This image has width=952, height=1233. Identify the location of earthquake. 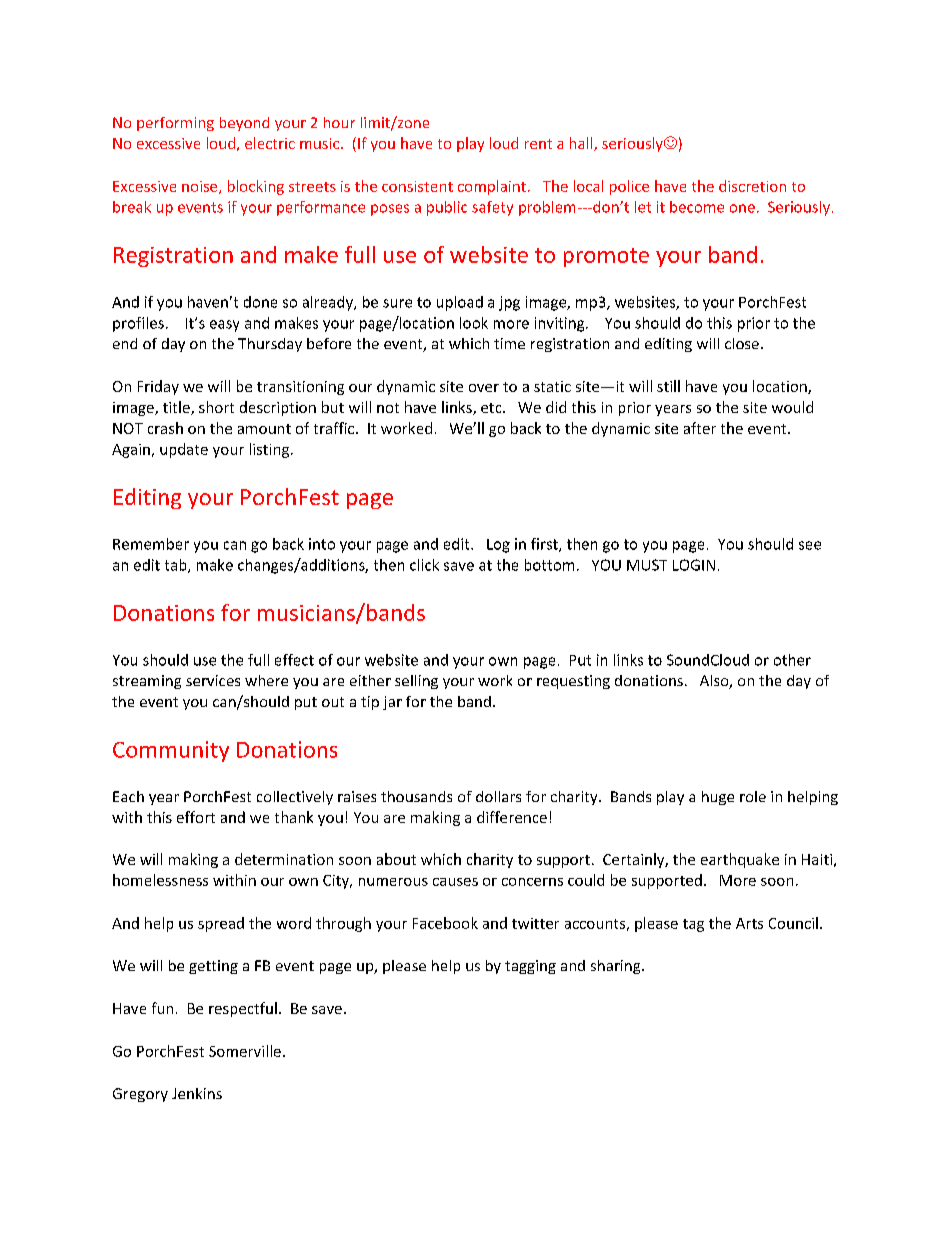
(740, 860).
